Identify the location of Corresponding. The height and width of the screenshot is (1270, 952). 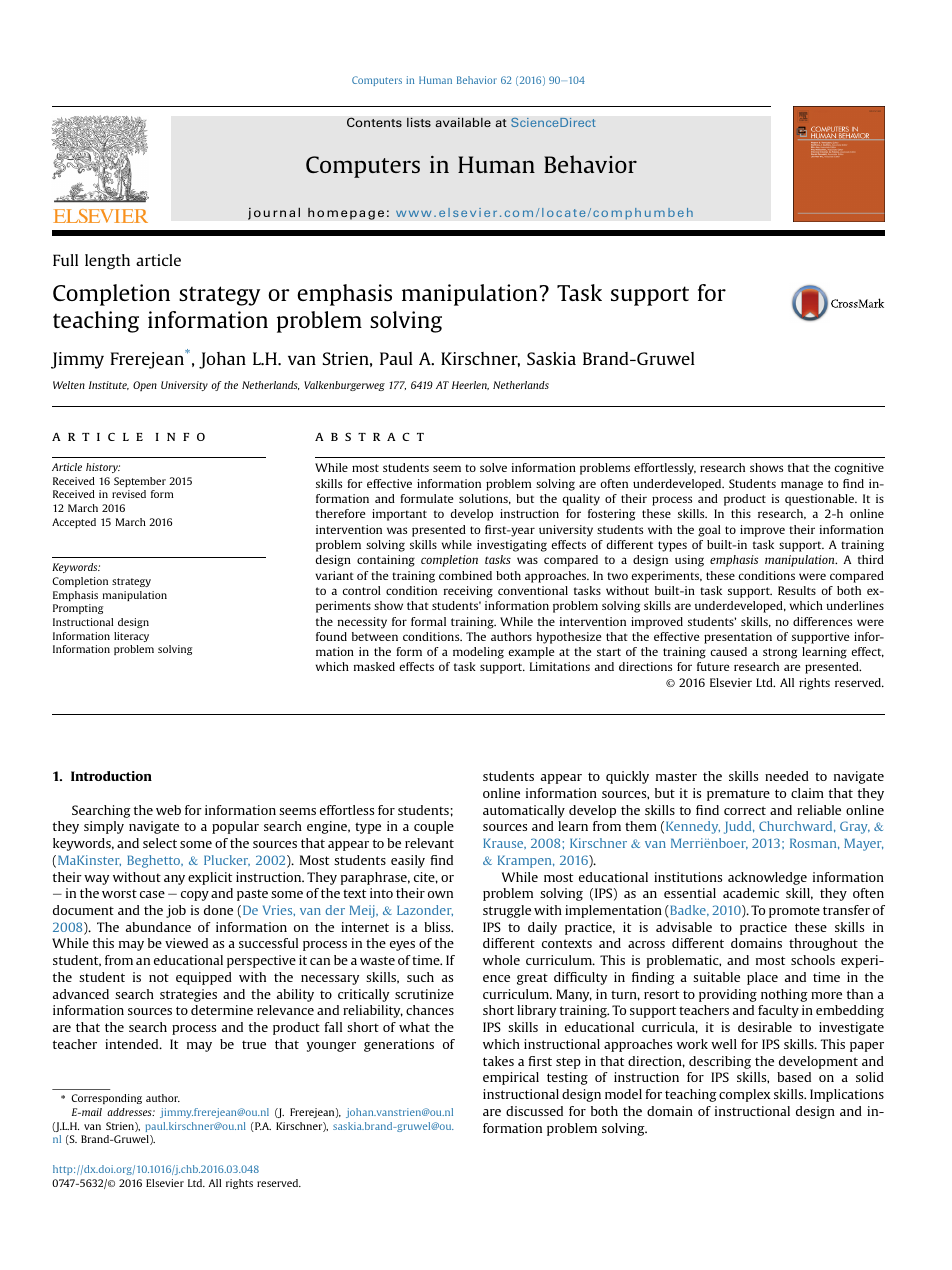
(106, 1099).
